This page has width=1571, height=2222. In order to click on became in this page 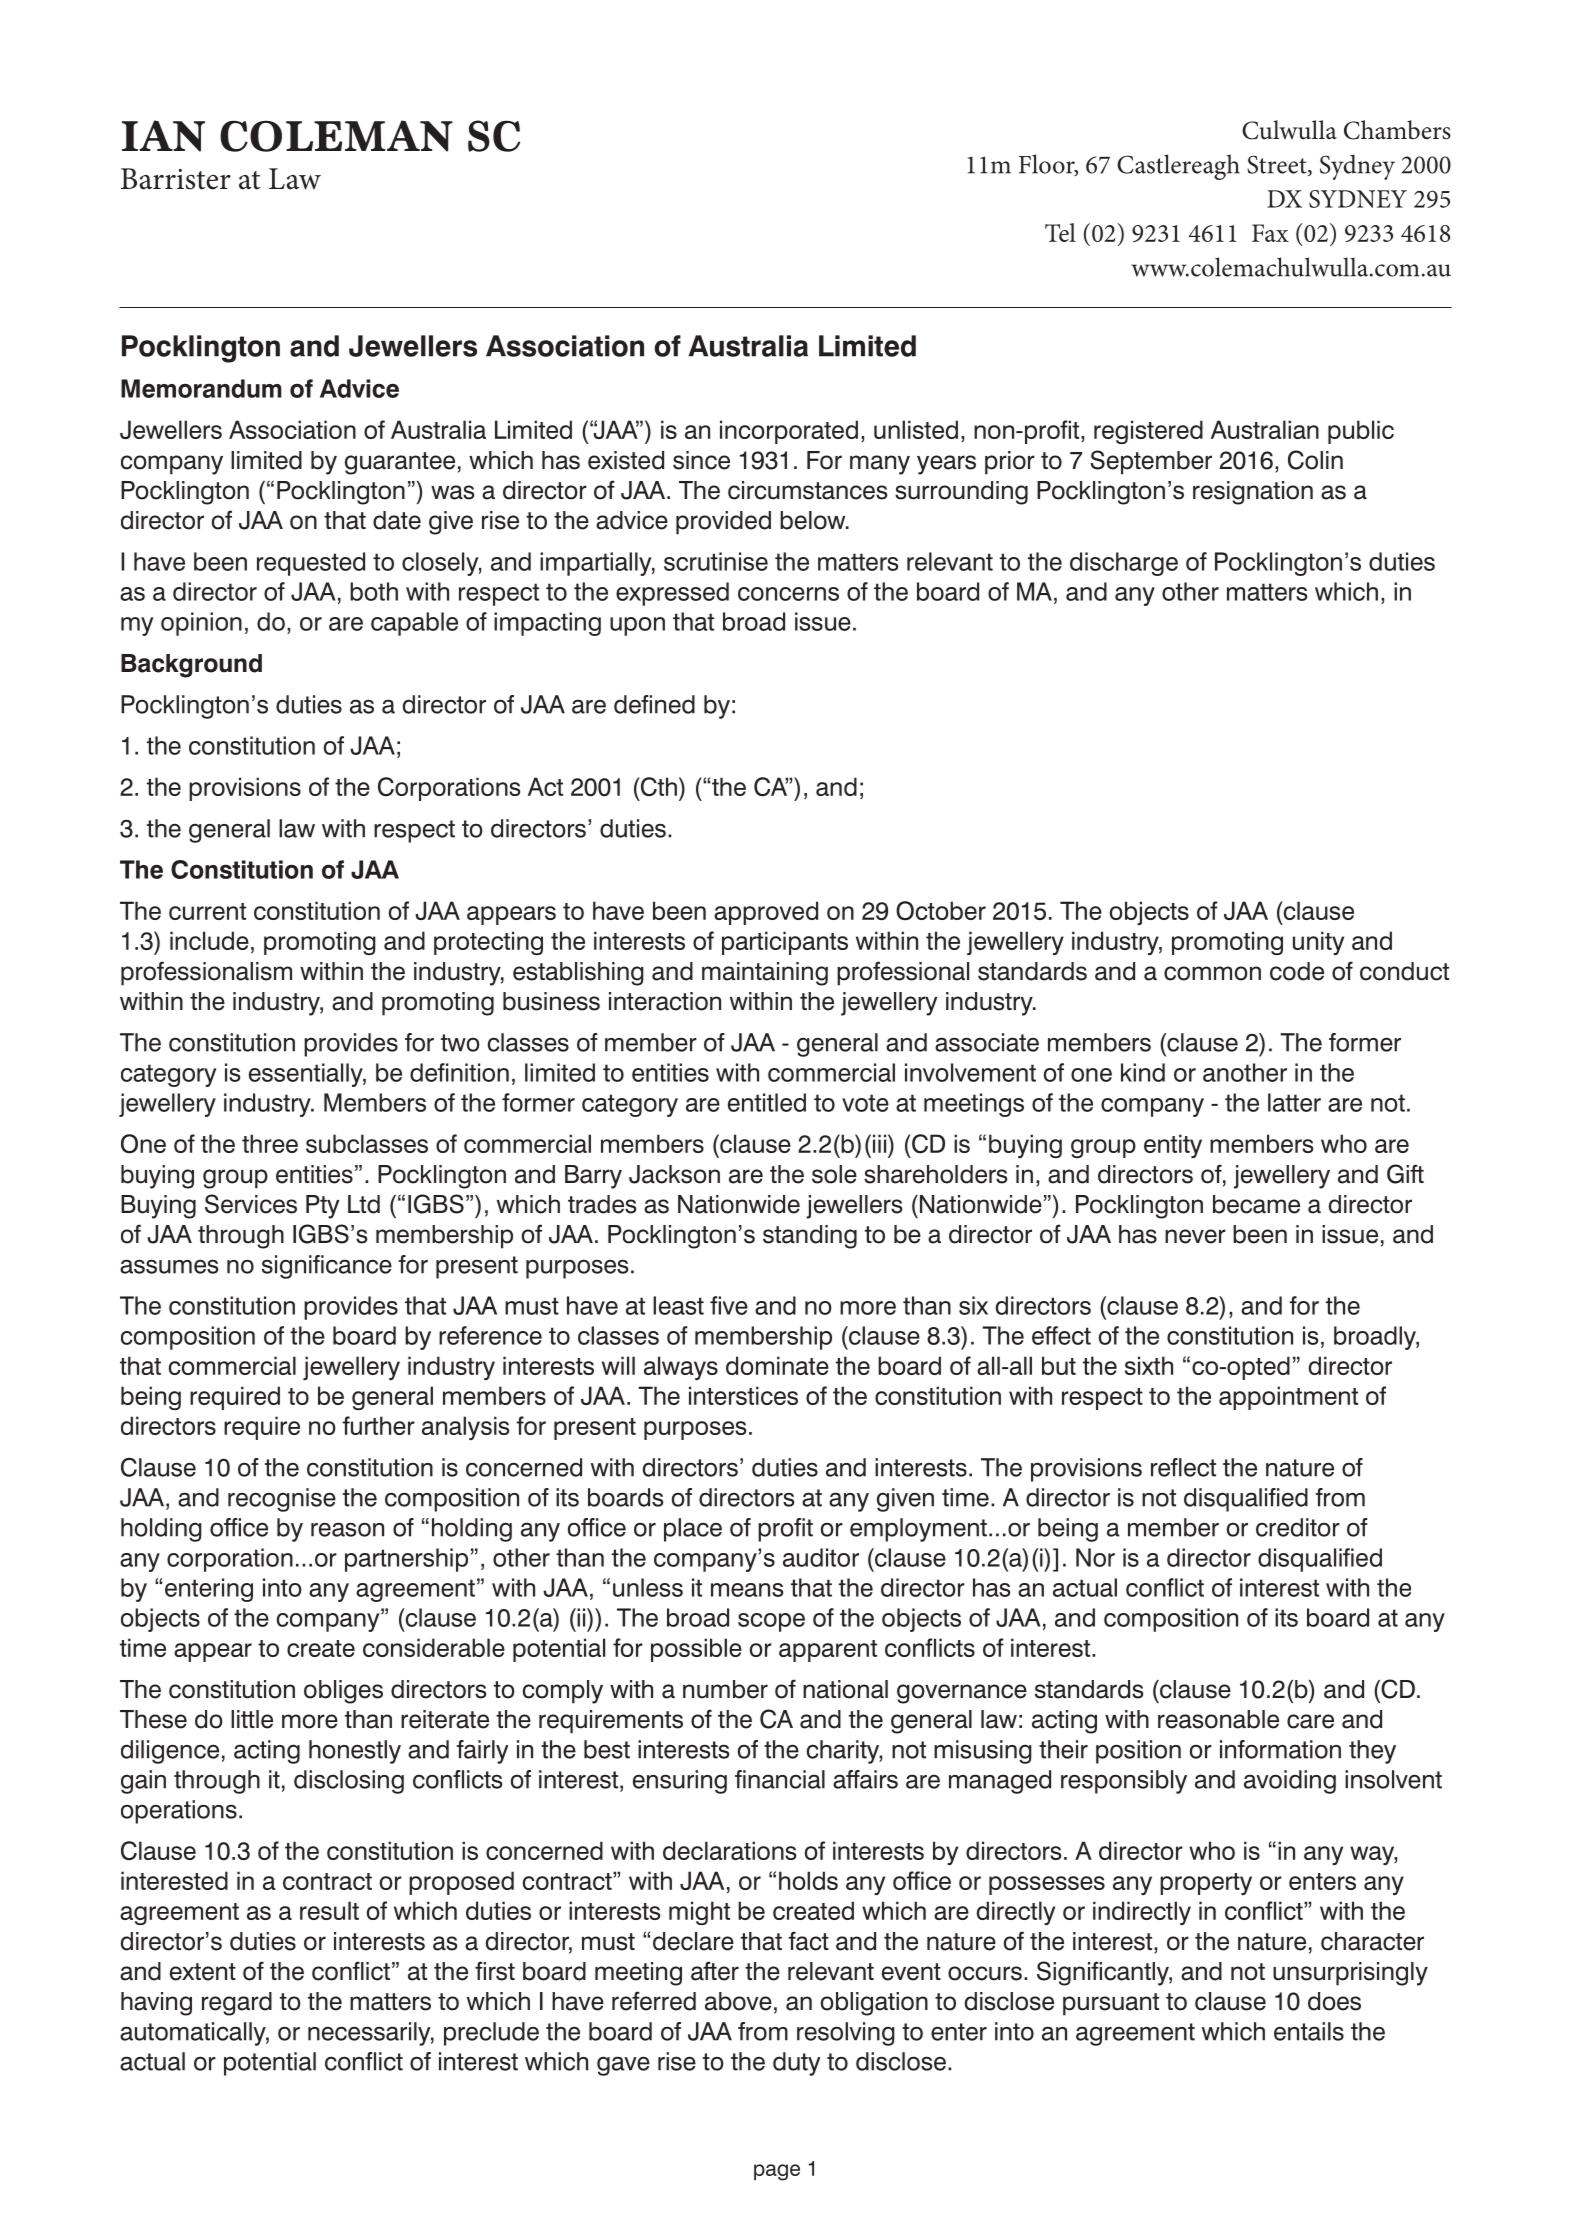, I will do `click(1256, 1204)`.
